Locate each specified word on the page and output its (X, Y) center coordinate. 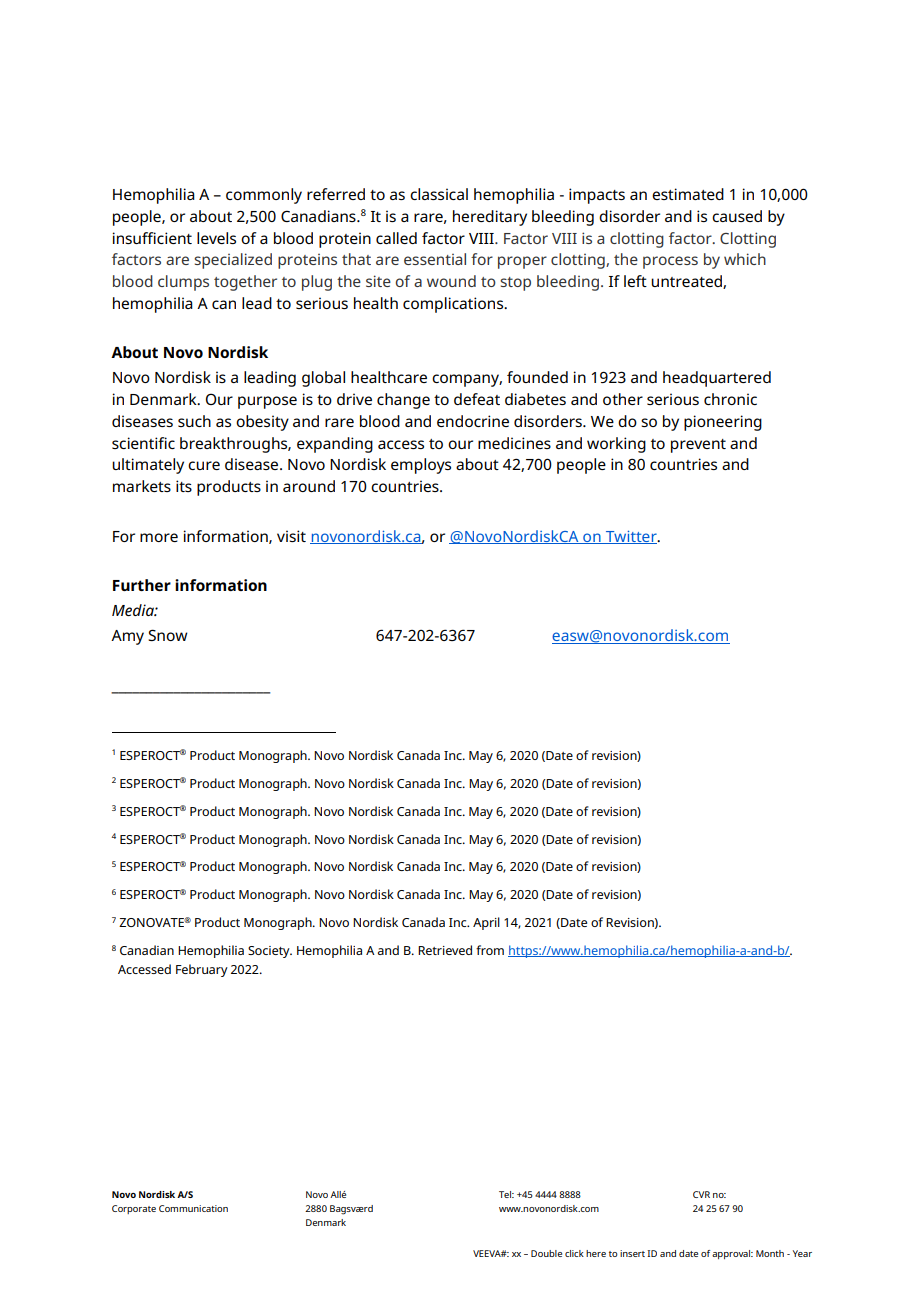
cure (204, 465)
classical (439, 194)
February (202, 970)
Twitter (631, 537)
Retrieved (445, 950)
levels (216, 238)
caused (737, 216)
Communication (193, 1208)
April (486, 923)
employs (421, 466)
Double (546, 1253)
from (490, 950)
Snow (168, 635)
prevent (698, 446)
